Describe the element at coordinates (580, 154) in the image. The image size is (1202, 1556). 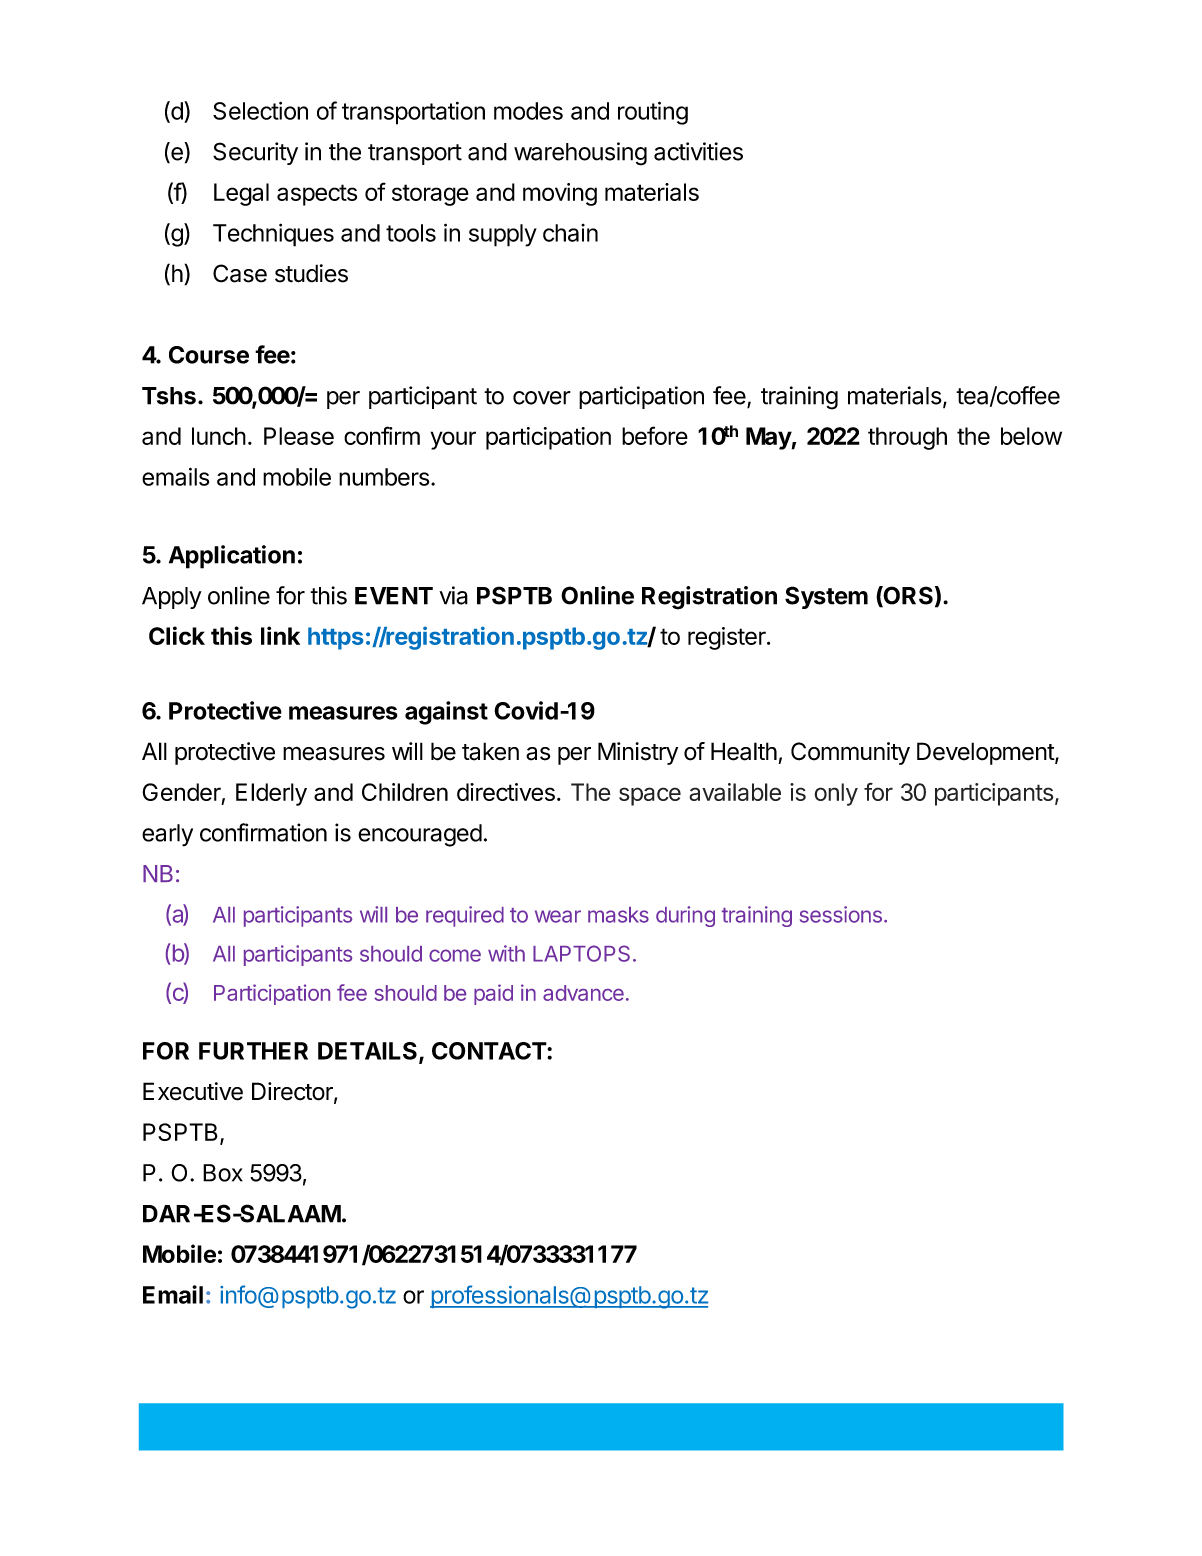
I see `warehousing` at that location.
